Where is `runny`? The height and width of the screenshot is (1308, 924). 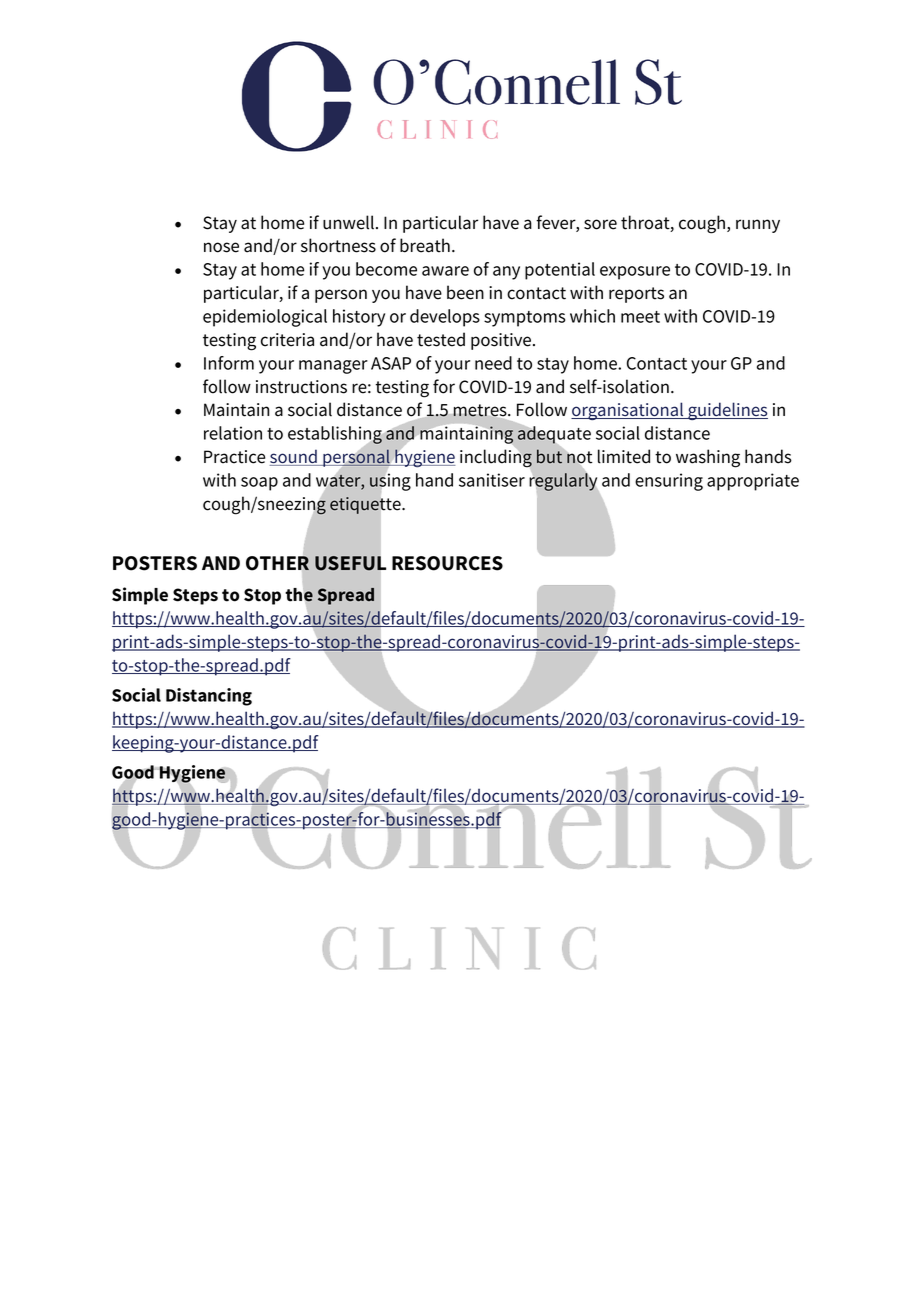
runny is located at coordinates (758, 226).
